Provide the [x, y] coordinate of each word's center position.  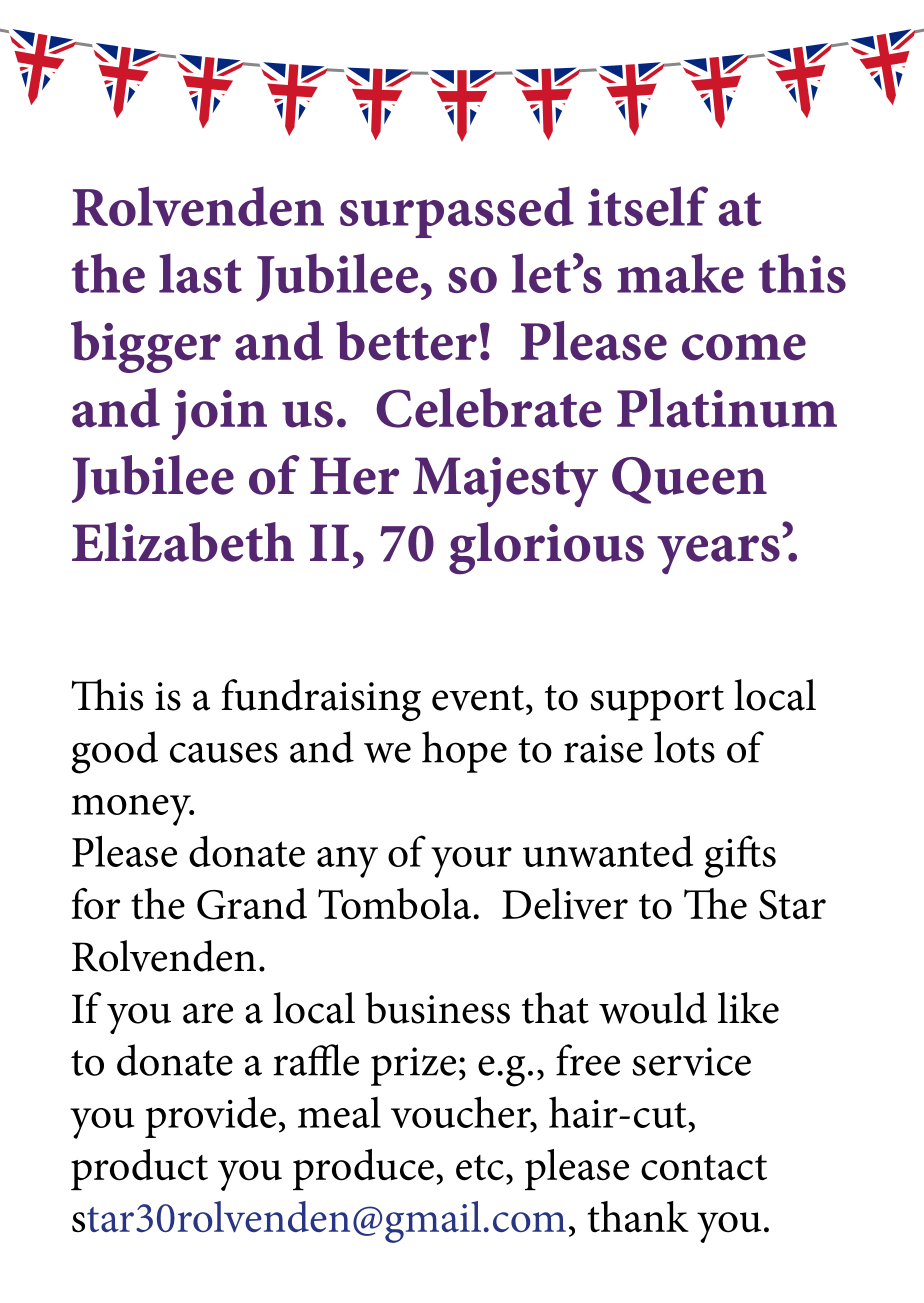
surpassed [457, 212]
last [200, 273]
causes [224, 752]
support [657, 703]
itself [648, 206]
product [139, 1169]
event [478, 698]
